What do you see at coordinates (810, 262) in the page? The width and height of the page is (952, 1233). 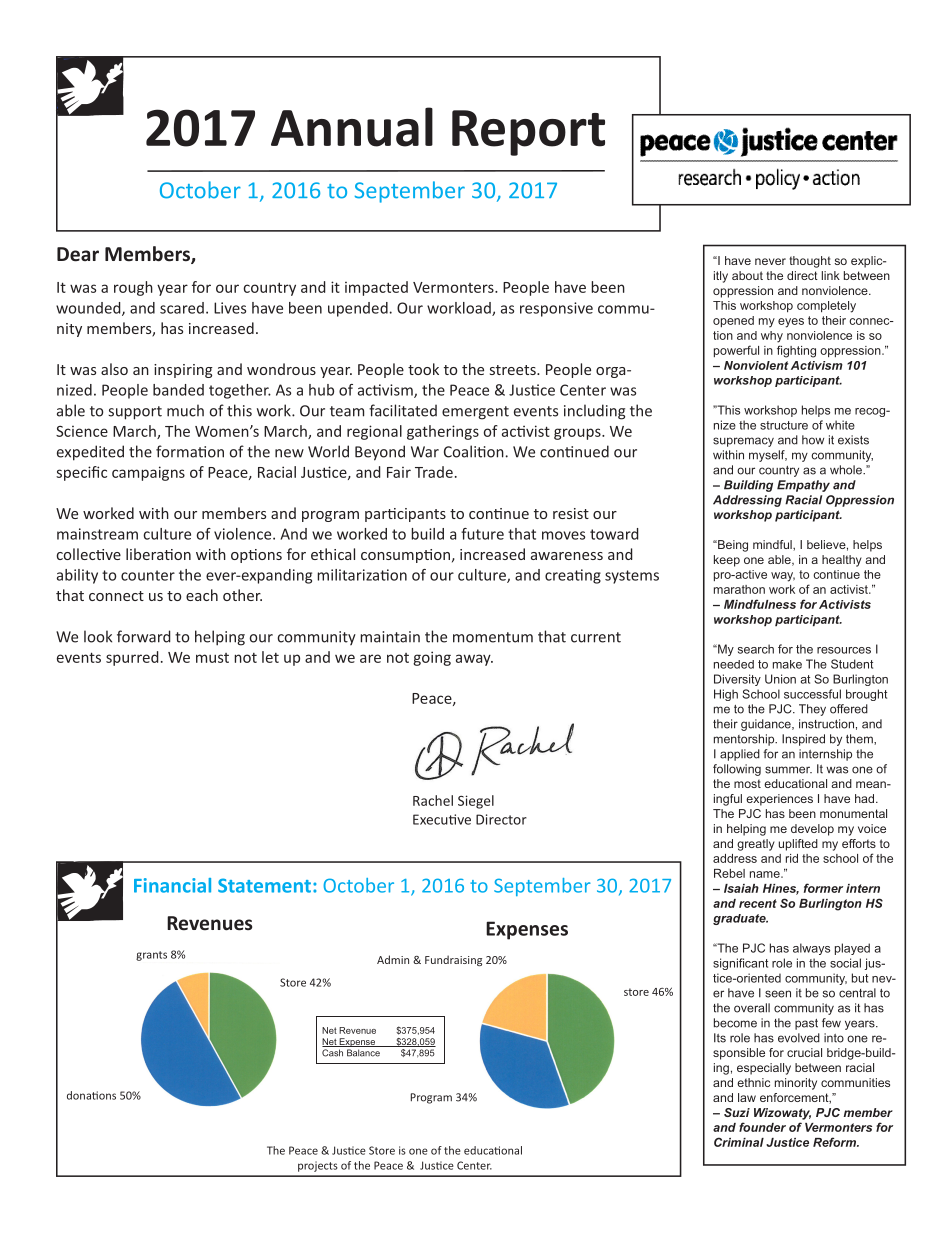 I see `thought` at bounding box center [810, 262].
